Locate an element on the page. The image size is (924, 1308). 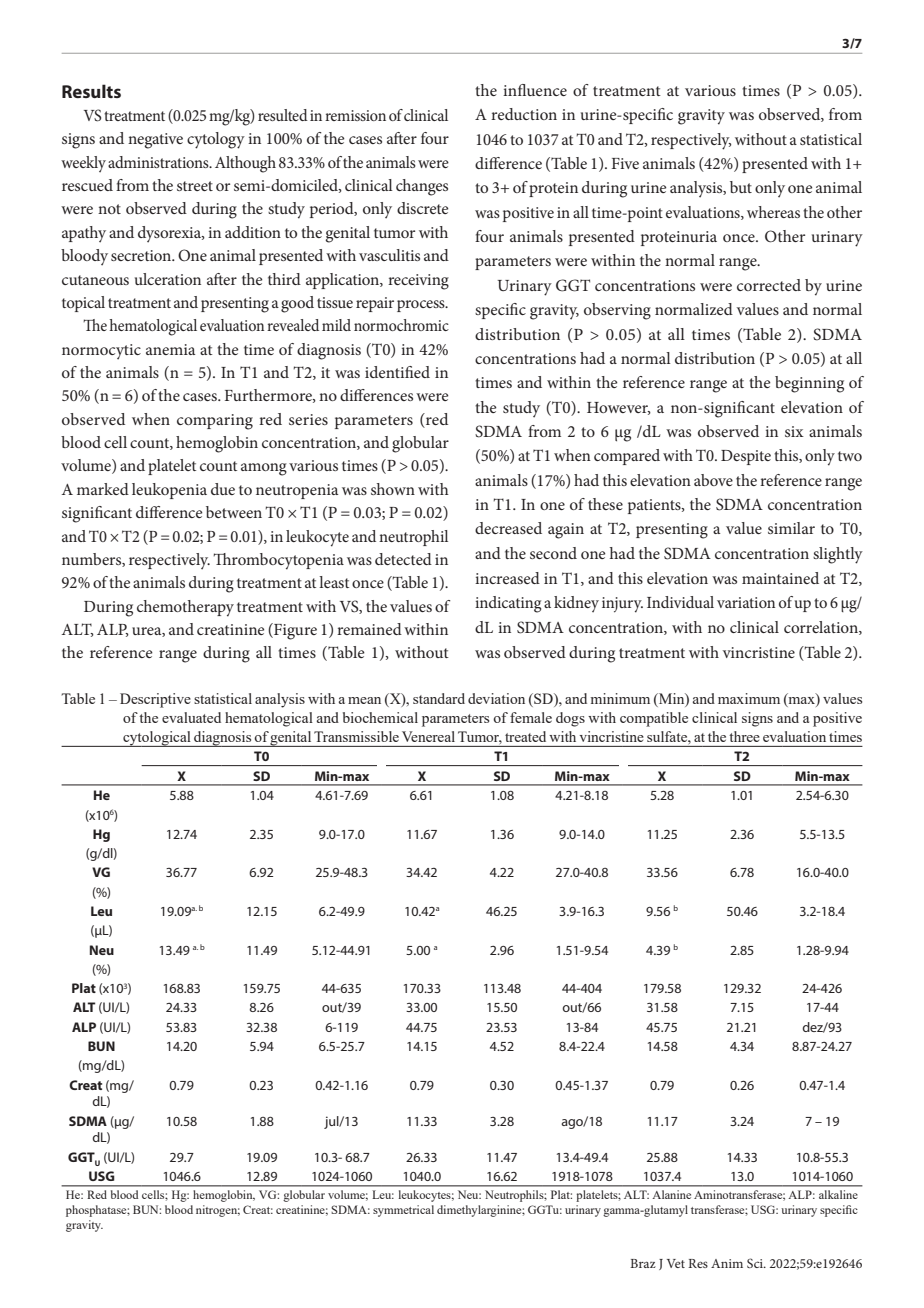
Venereal is located at coordinates (428, 736).
